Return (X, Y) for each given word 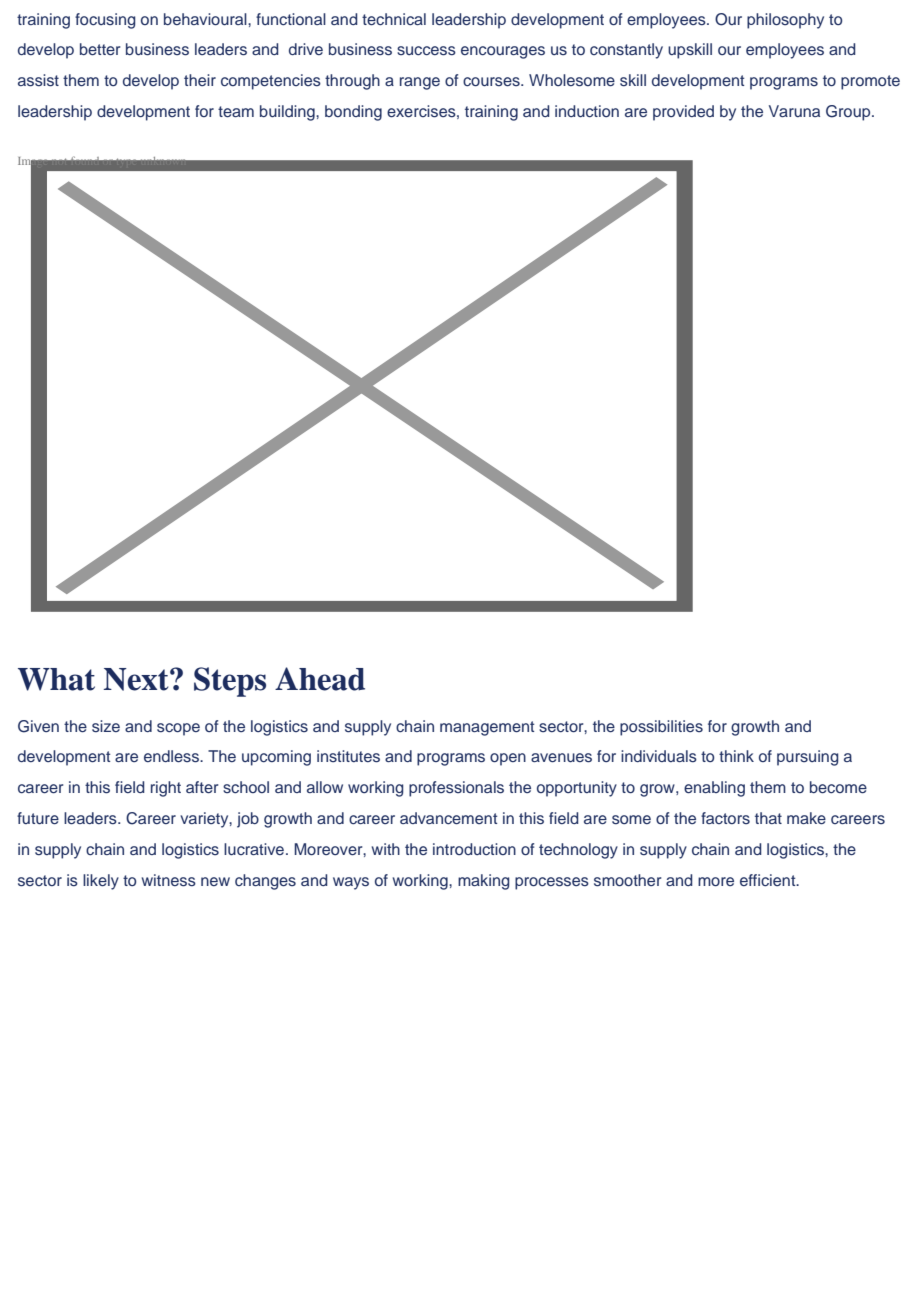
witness (169, 880)
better (100, 49)
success (426, 51)
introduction (474, 849)
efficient (769, 880)
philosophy (785, 21)
